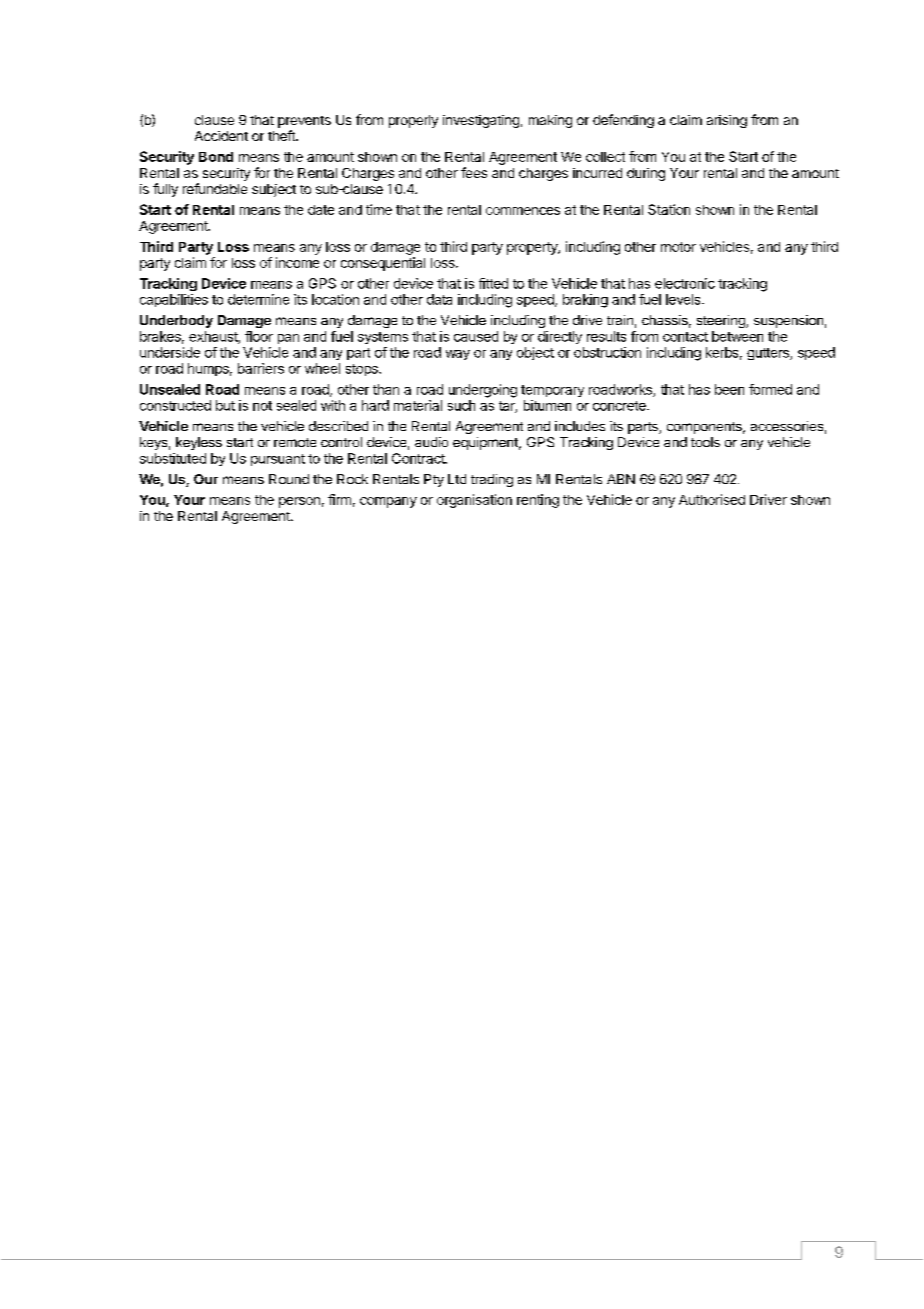 The height and width of the screenshot is (1309, 924). I want to click on income, so click(297, 262).
